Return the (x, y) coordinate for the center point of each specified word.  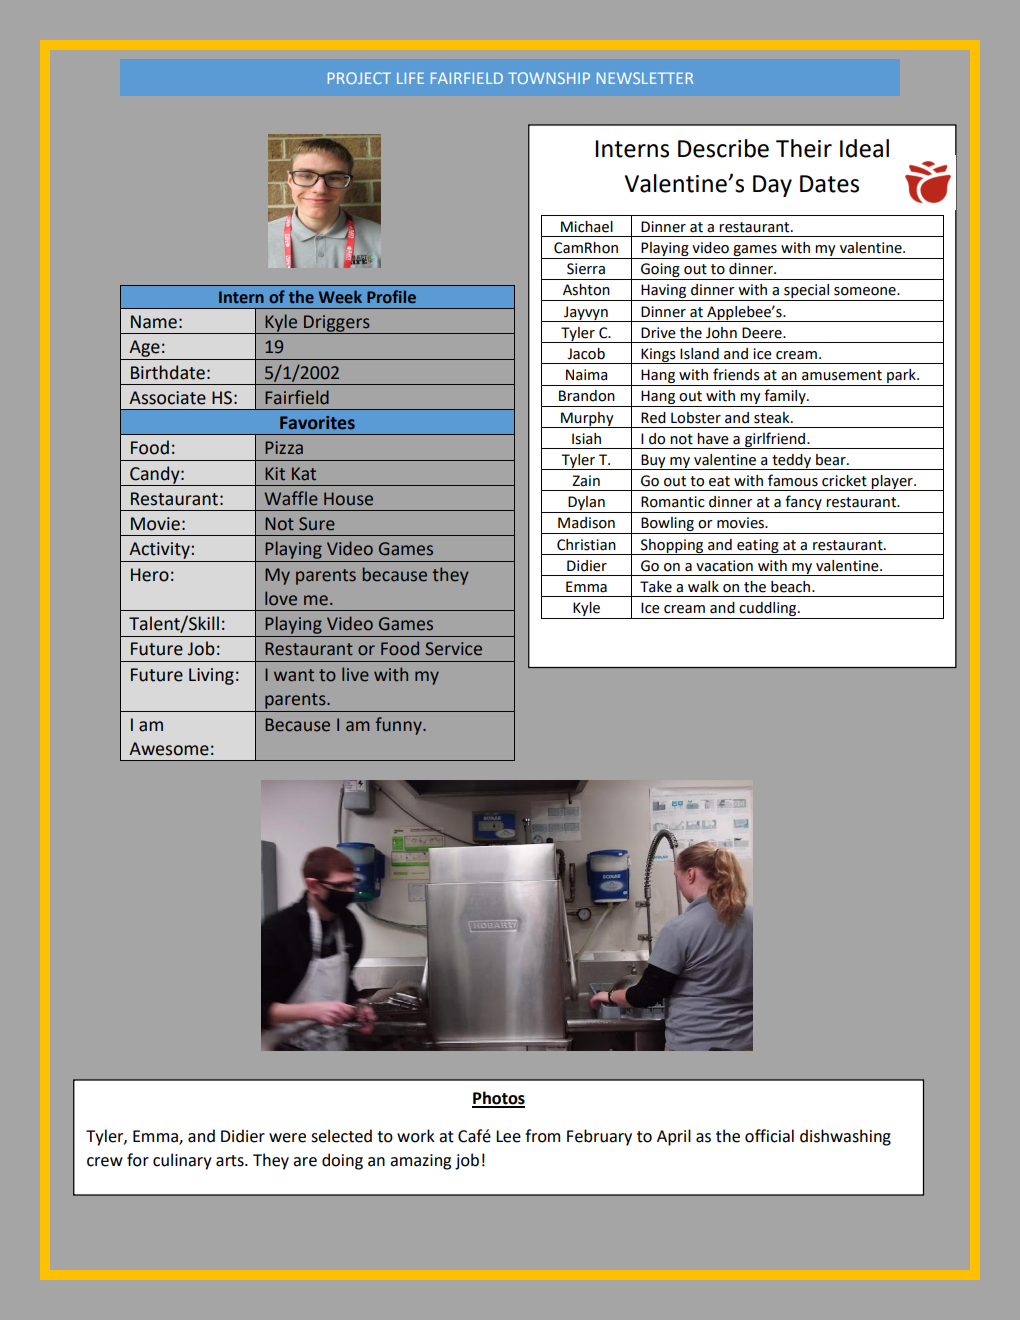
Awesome (169, 749)
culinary (182, 1161)
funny (399, 726)
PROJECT (359, 78)
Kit (275, 474)
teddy (791, 462)
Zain (586, 481)
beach (792, 587)
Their (804, 148)
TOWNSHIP (549, 78)
